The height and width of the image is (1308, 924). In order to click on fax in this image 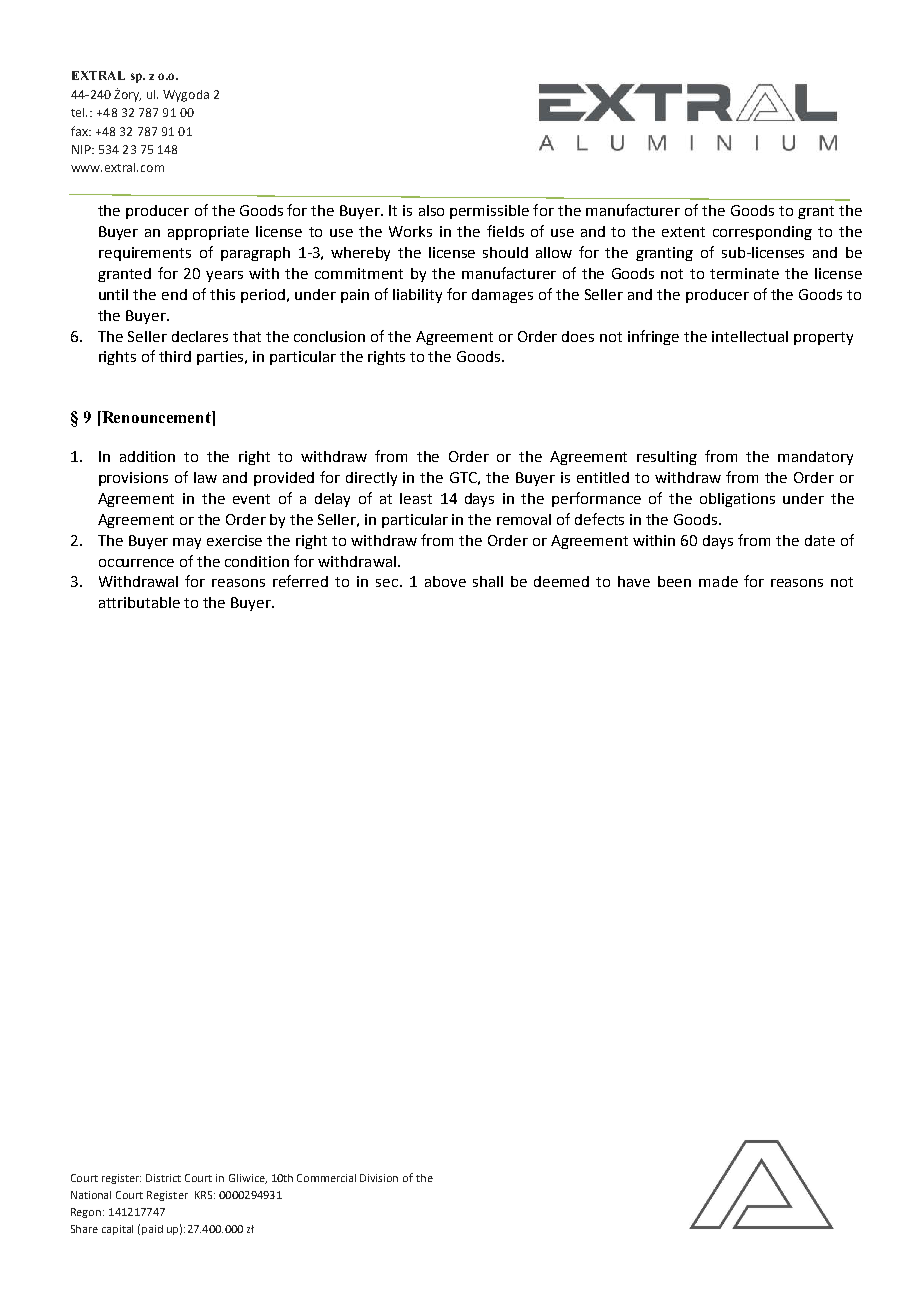, I will do `click(81, 131)`.
